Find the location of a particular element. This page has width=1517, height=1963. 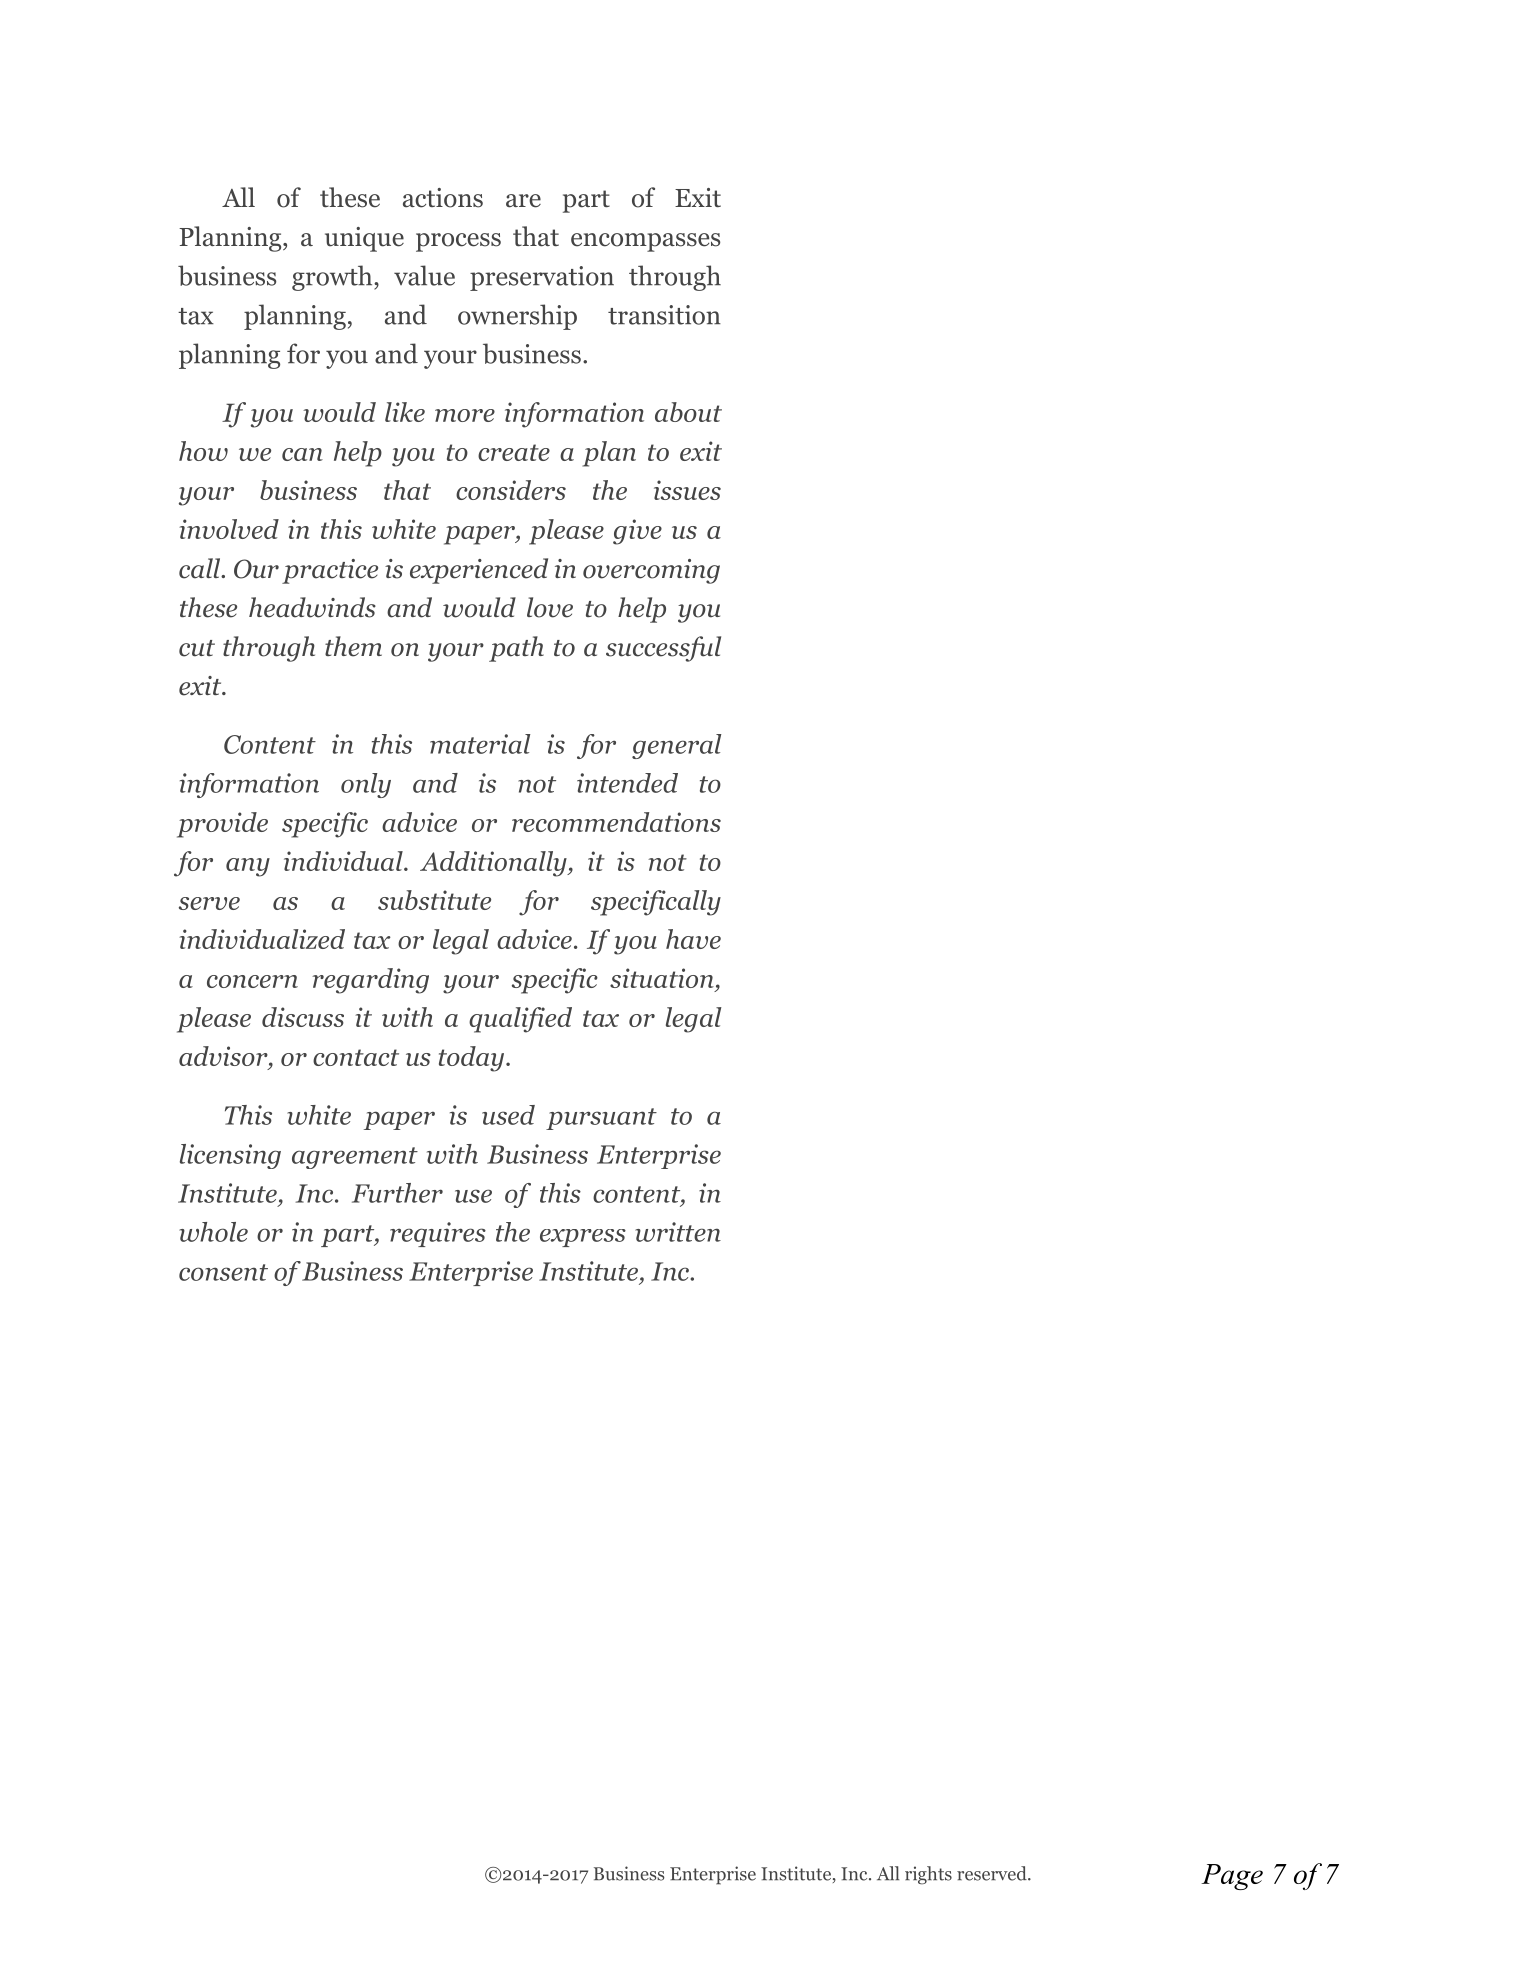

rights is located at coordinates (928, 1875).
